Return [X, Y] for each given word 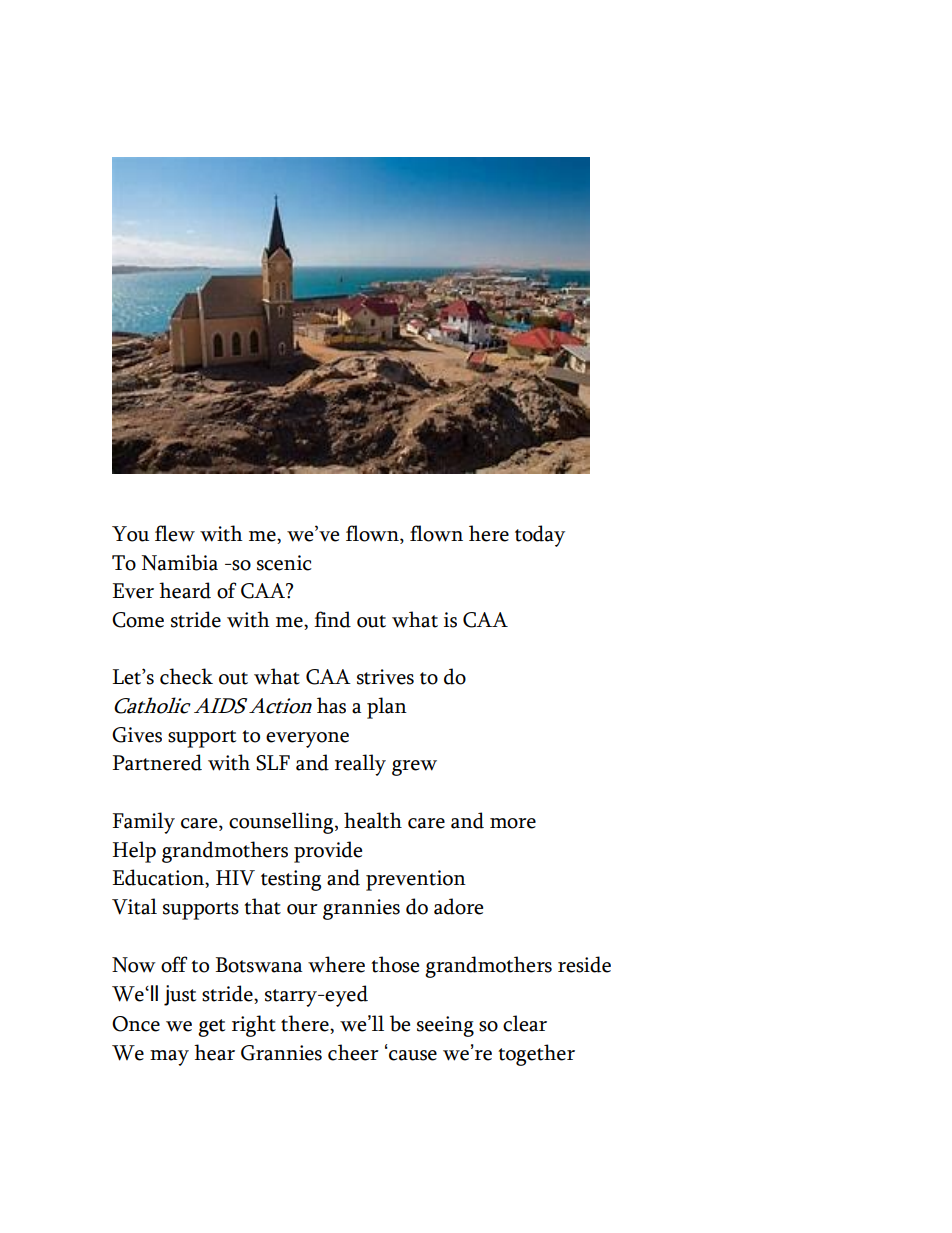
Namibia [179, 562]
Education [159, 878]
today [540, 536]
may [169, 1058]
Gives [137, 735]
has [331, 705]
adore [458, 906]
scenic [284, 563]
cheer [353, 1052]
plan [387, 708]
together [536, 1055]
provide [328, 852]
